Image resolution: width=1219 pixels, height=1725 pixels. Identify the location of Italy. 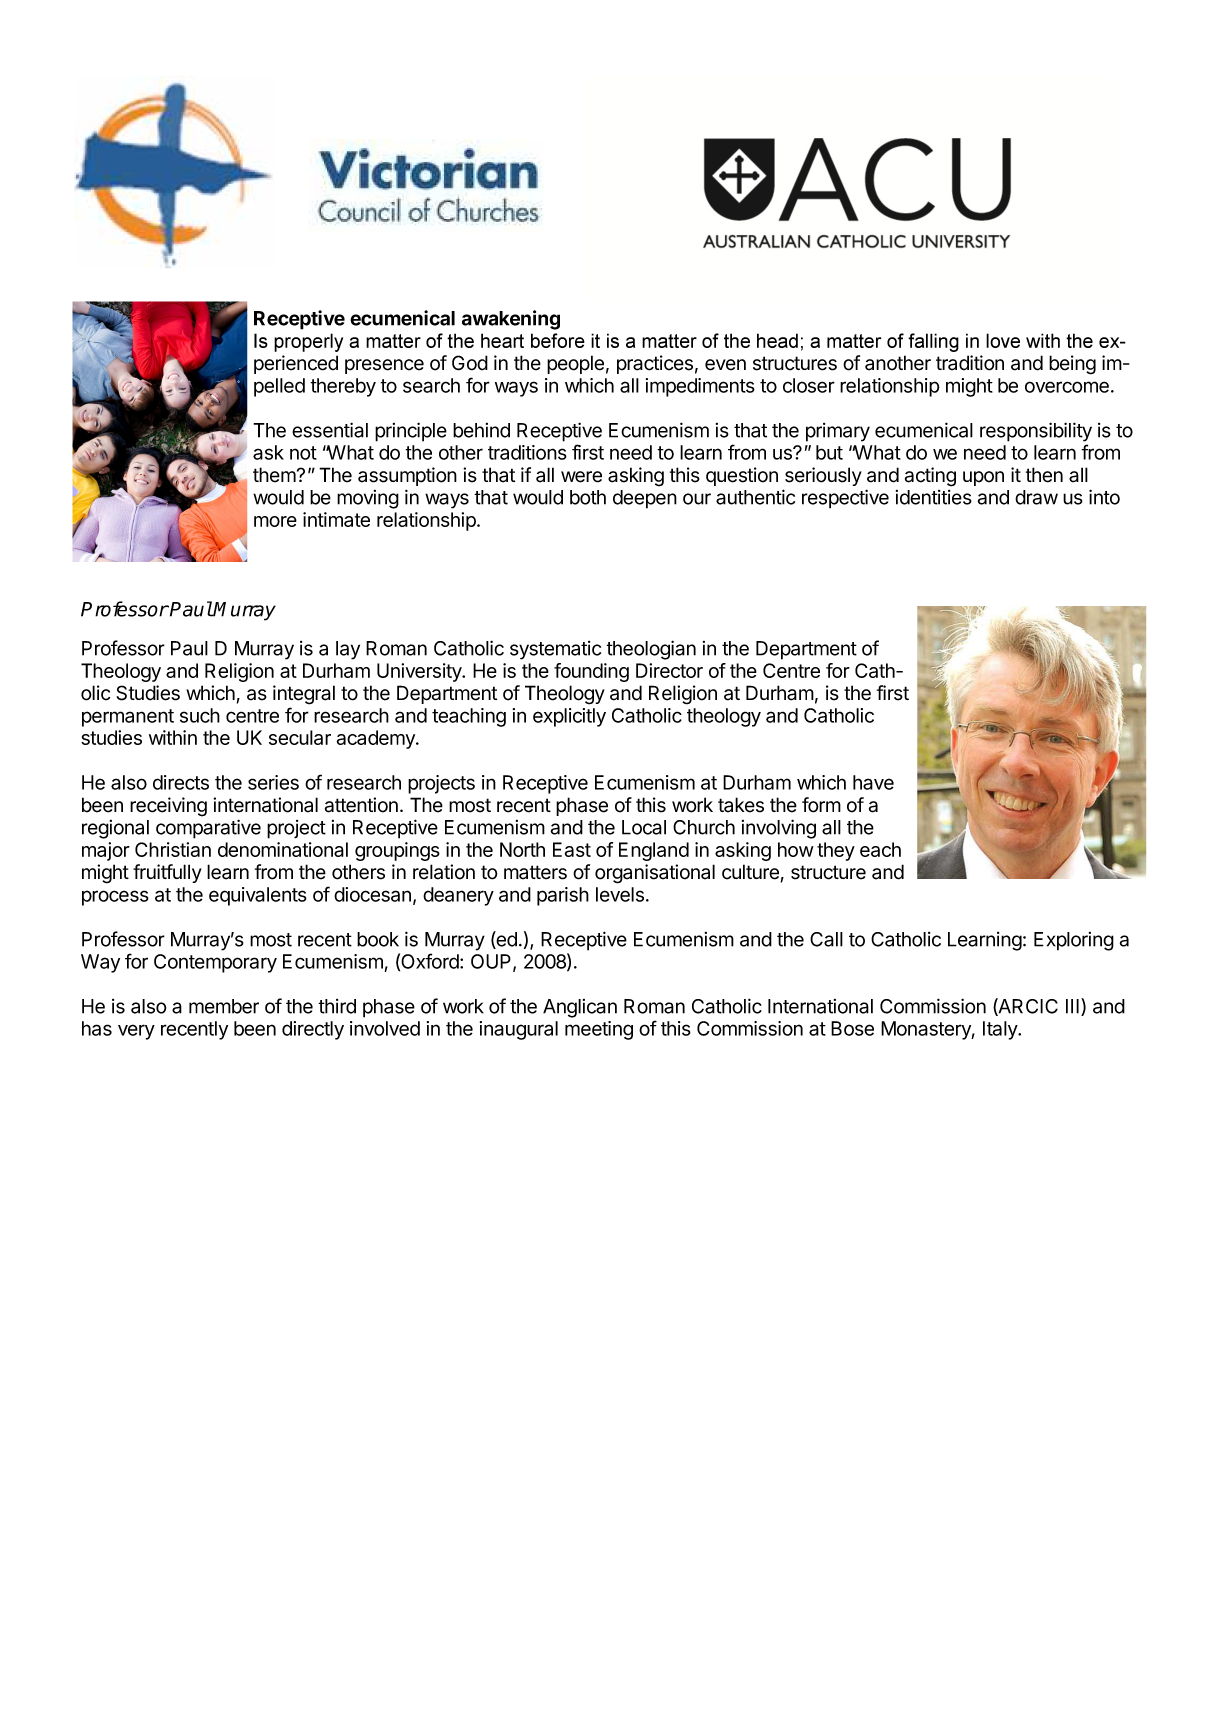
(1001, 1030).
